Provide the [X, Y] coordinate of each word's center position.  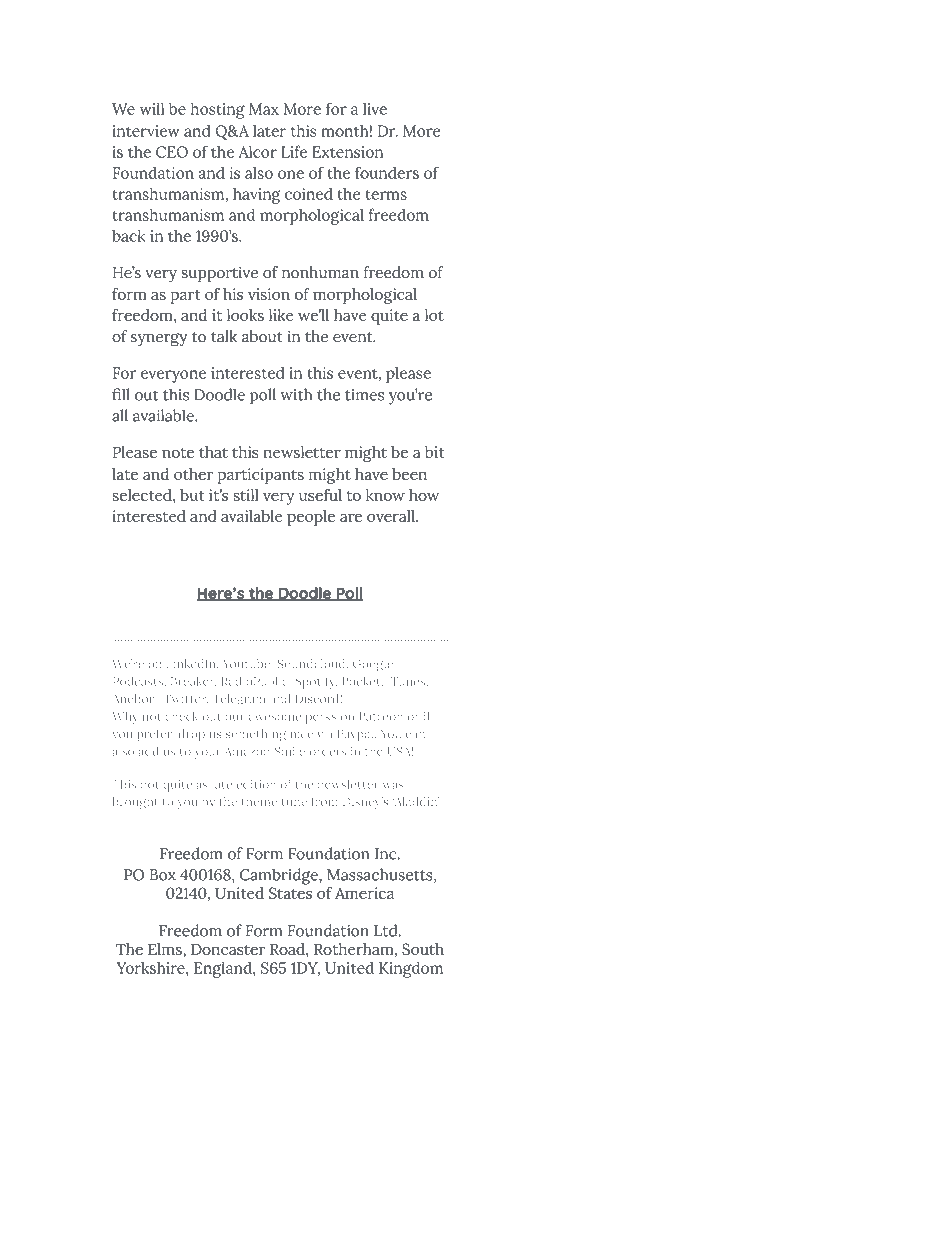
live [375, 109]
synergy [159, 340]
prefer [155, 735]
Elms [166, 949]
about [262, 336]
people [311, 518]
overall [392, 516]
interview [146, 131]
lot [434, 315]
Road [288, 949]
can [415, 735]
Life [294, 151]
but [192, 495]
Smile [290, 751]
